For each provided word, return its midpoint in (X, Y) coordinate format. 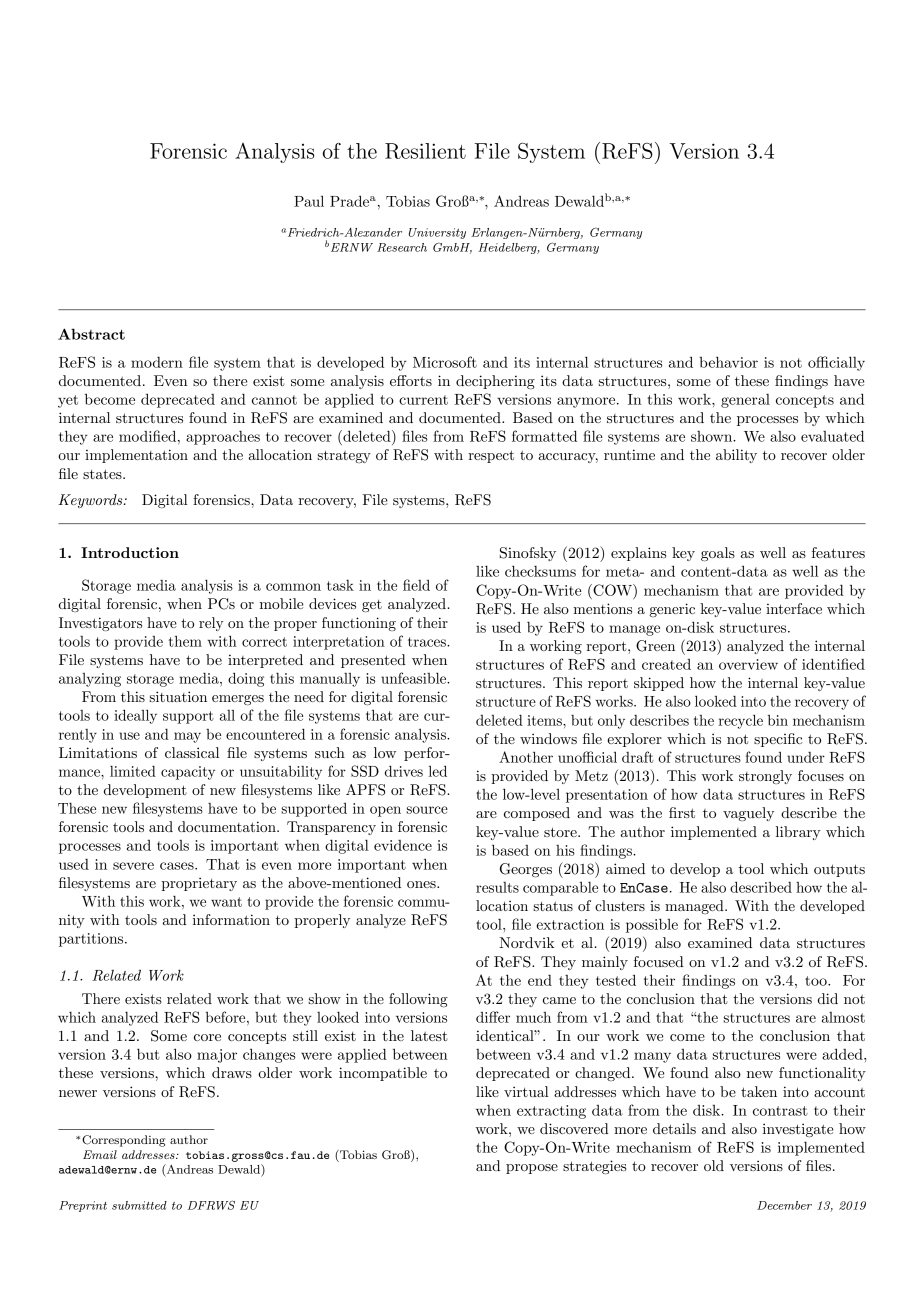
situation (178, 696)
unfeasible (415, 678)
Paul (309, 201)
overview (748, 664)
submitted (139, 1205)
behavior (728, 362)
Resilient (425, 151)
